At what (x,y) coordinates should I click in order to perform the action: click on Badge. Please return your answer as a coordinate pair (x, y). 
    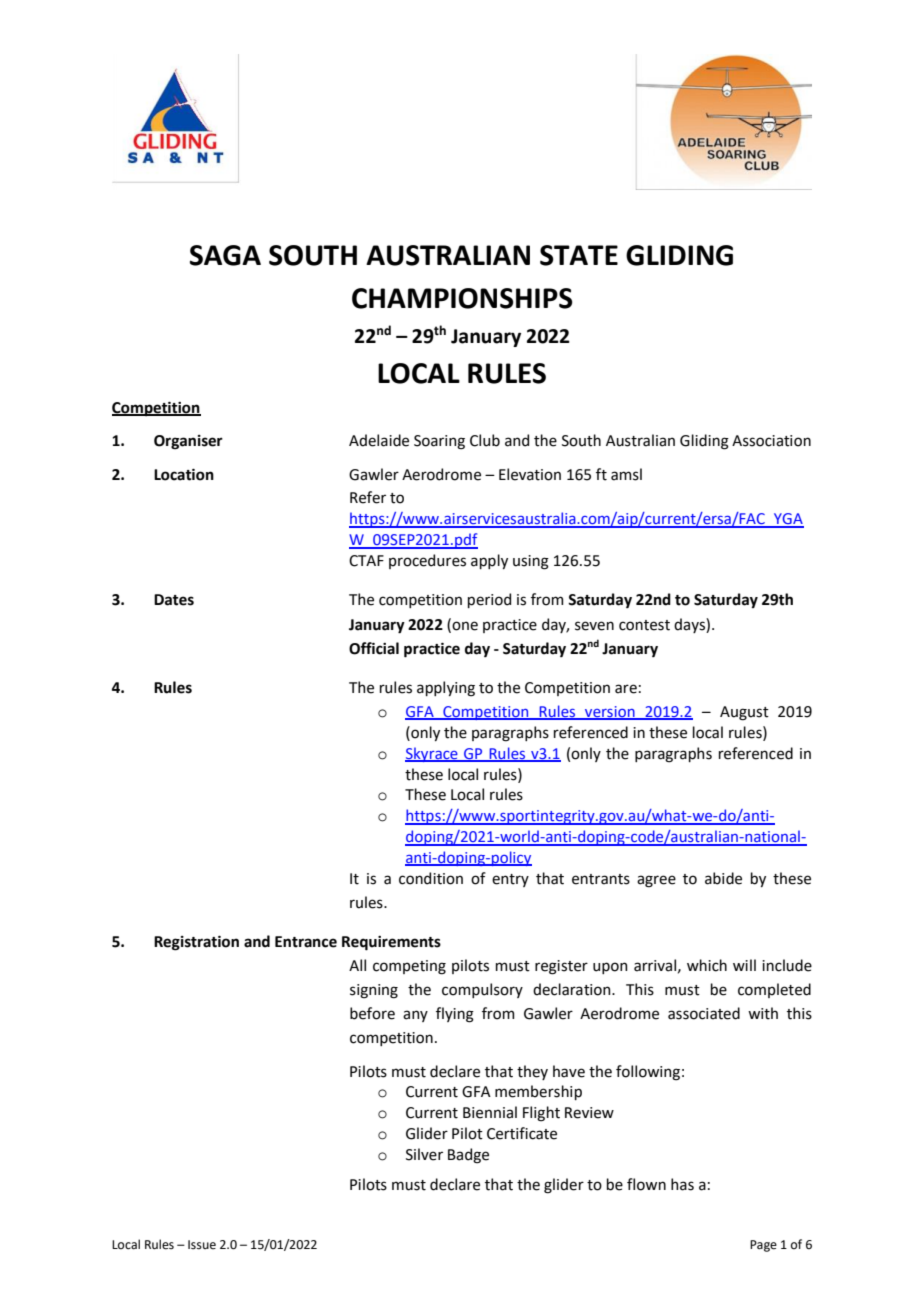
    Looking at the image, I should click on (468, 1156).
